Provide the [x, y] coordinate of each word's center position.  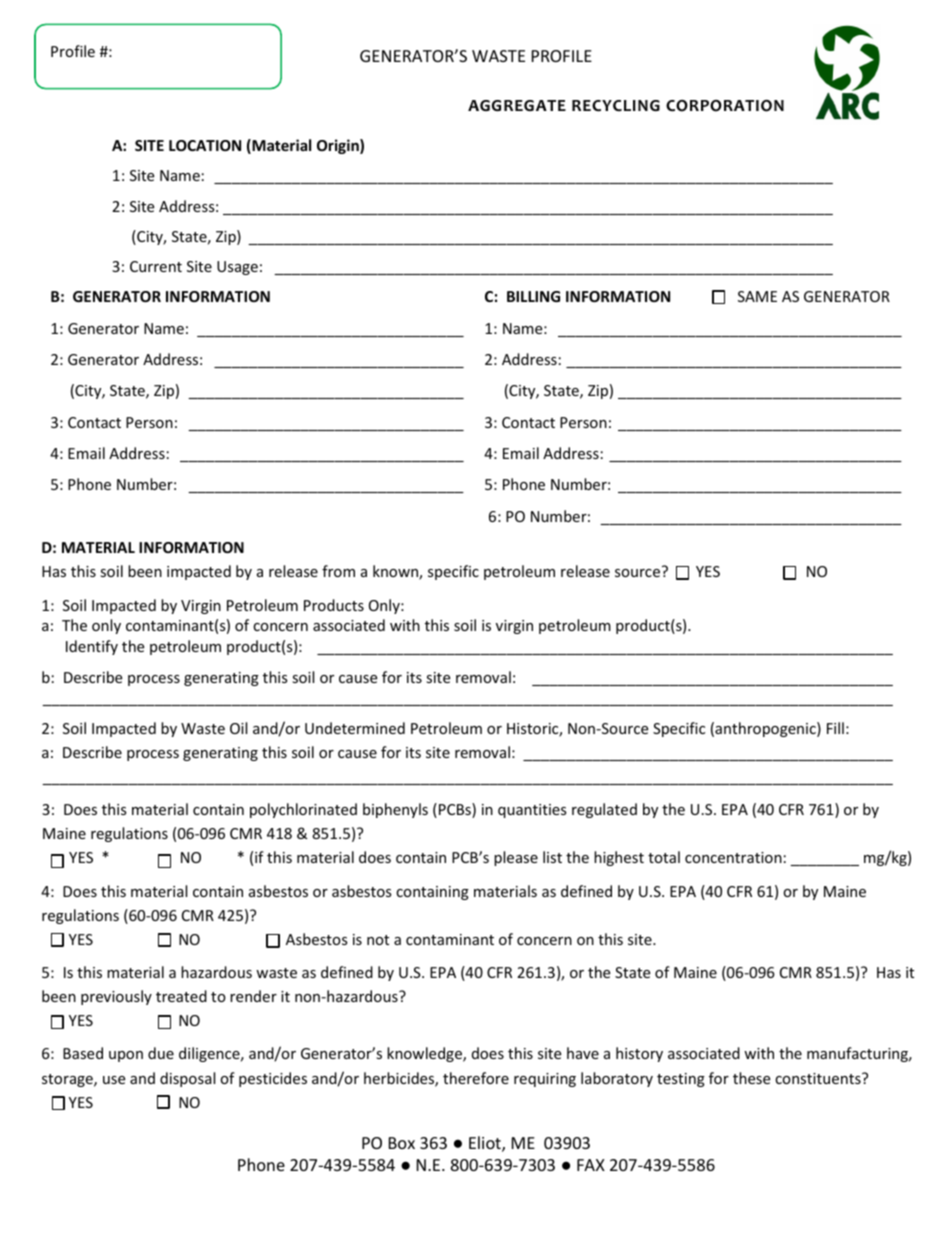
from [338, 571]
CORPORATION [725, 106]
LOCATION [205, 145]
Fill [835, 728]
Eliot [486, 1144]
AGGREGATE [517, 105]
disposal [187, 1079]
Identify [92, 647]
